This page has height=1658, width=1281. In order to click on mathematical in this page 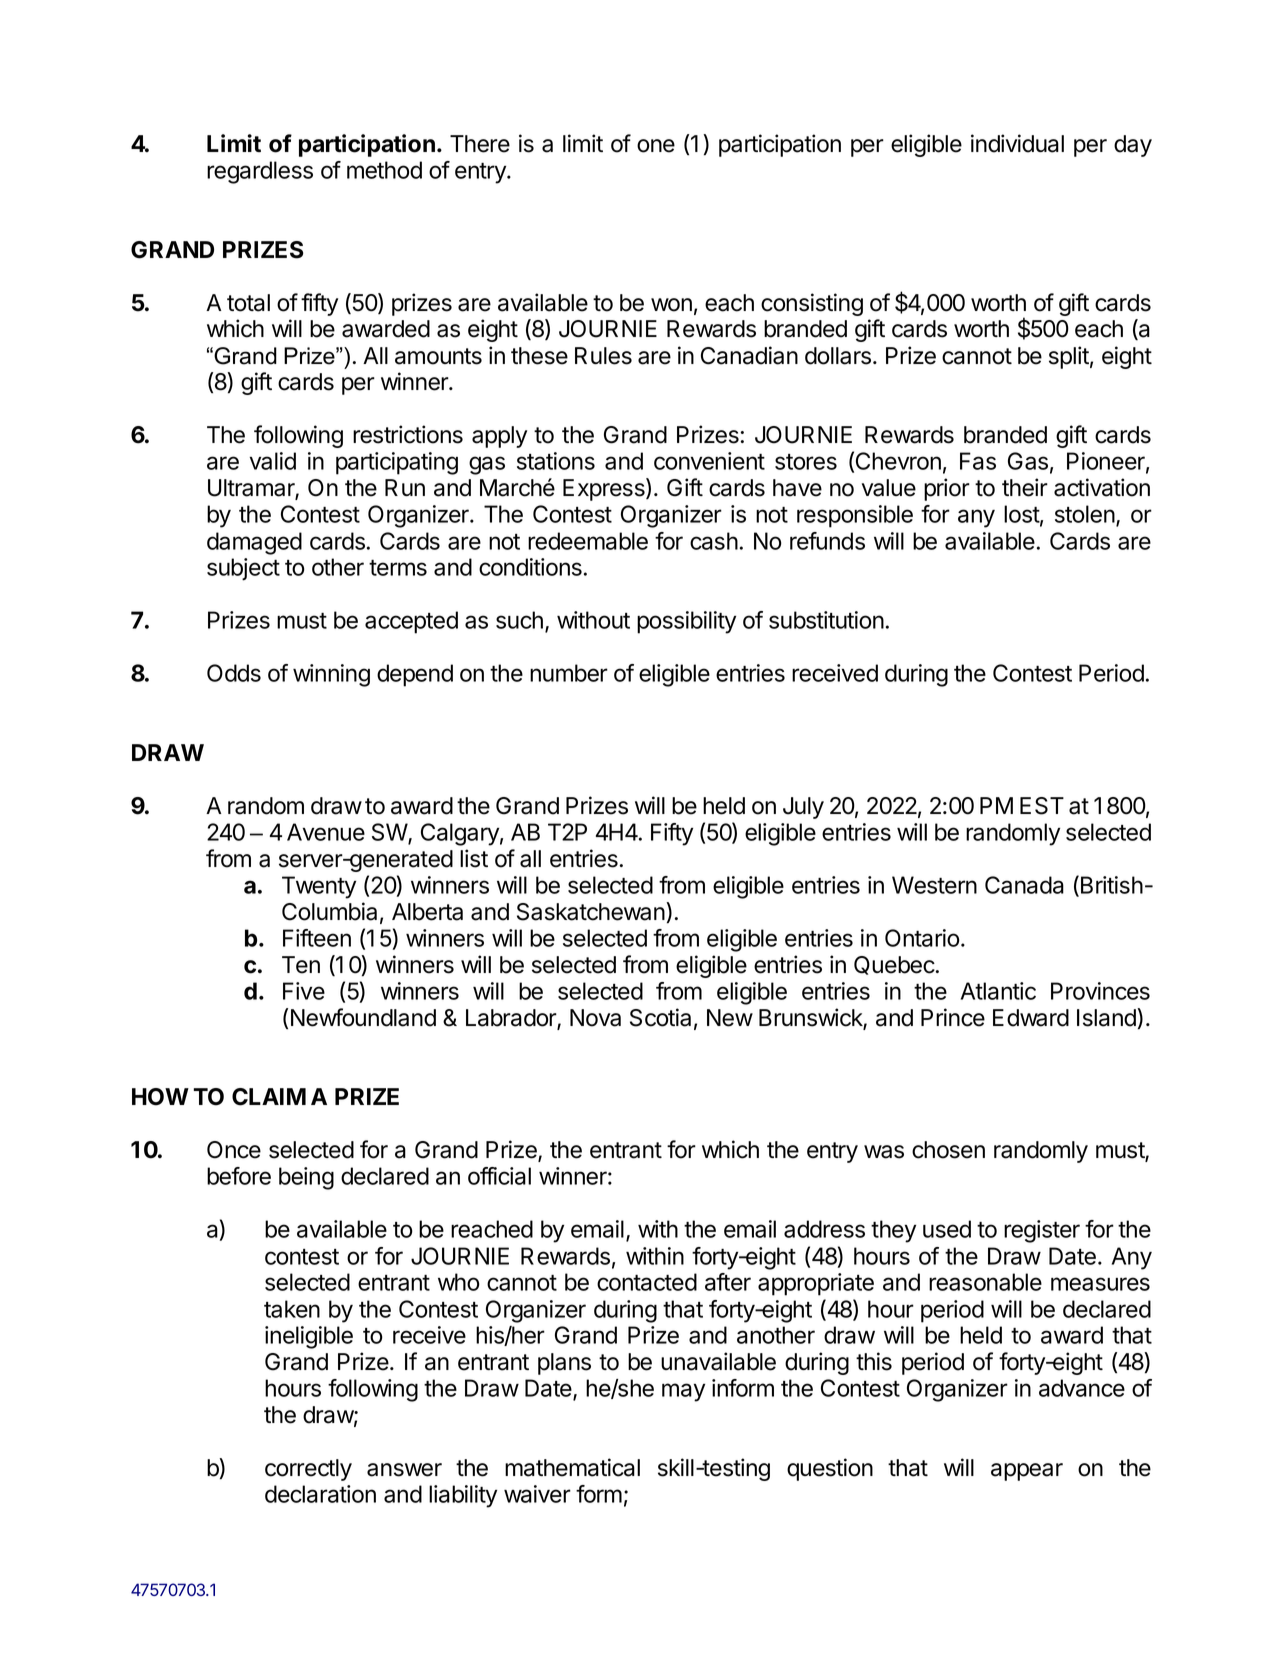, I will do `click(572, 1467)`.
